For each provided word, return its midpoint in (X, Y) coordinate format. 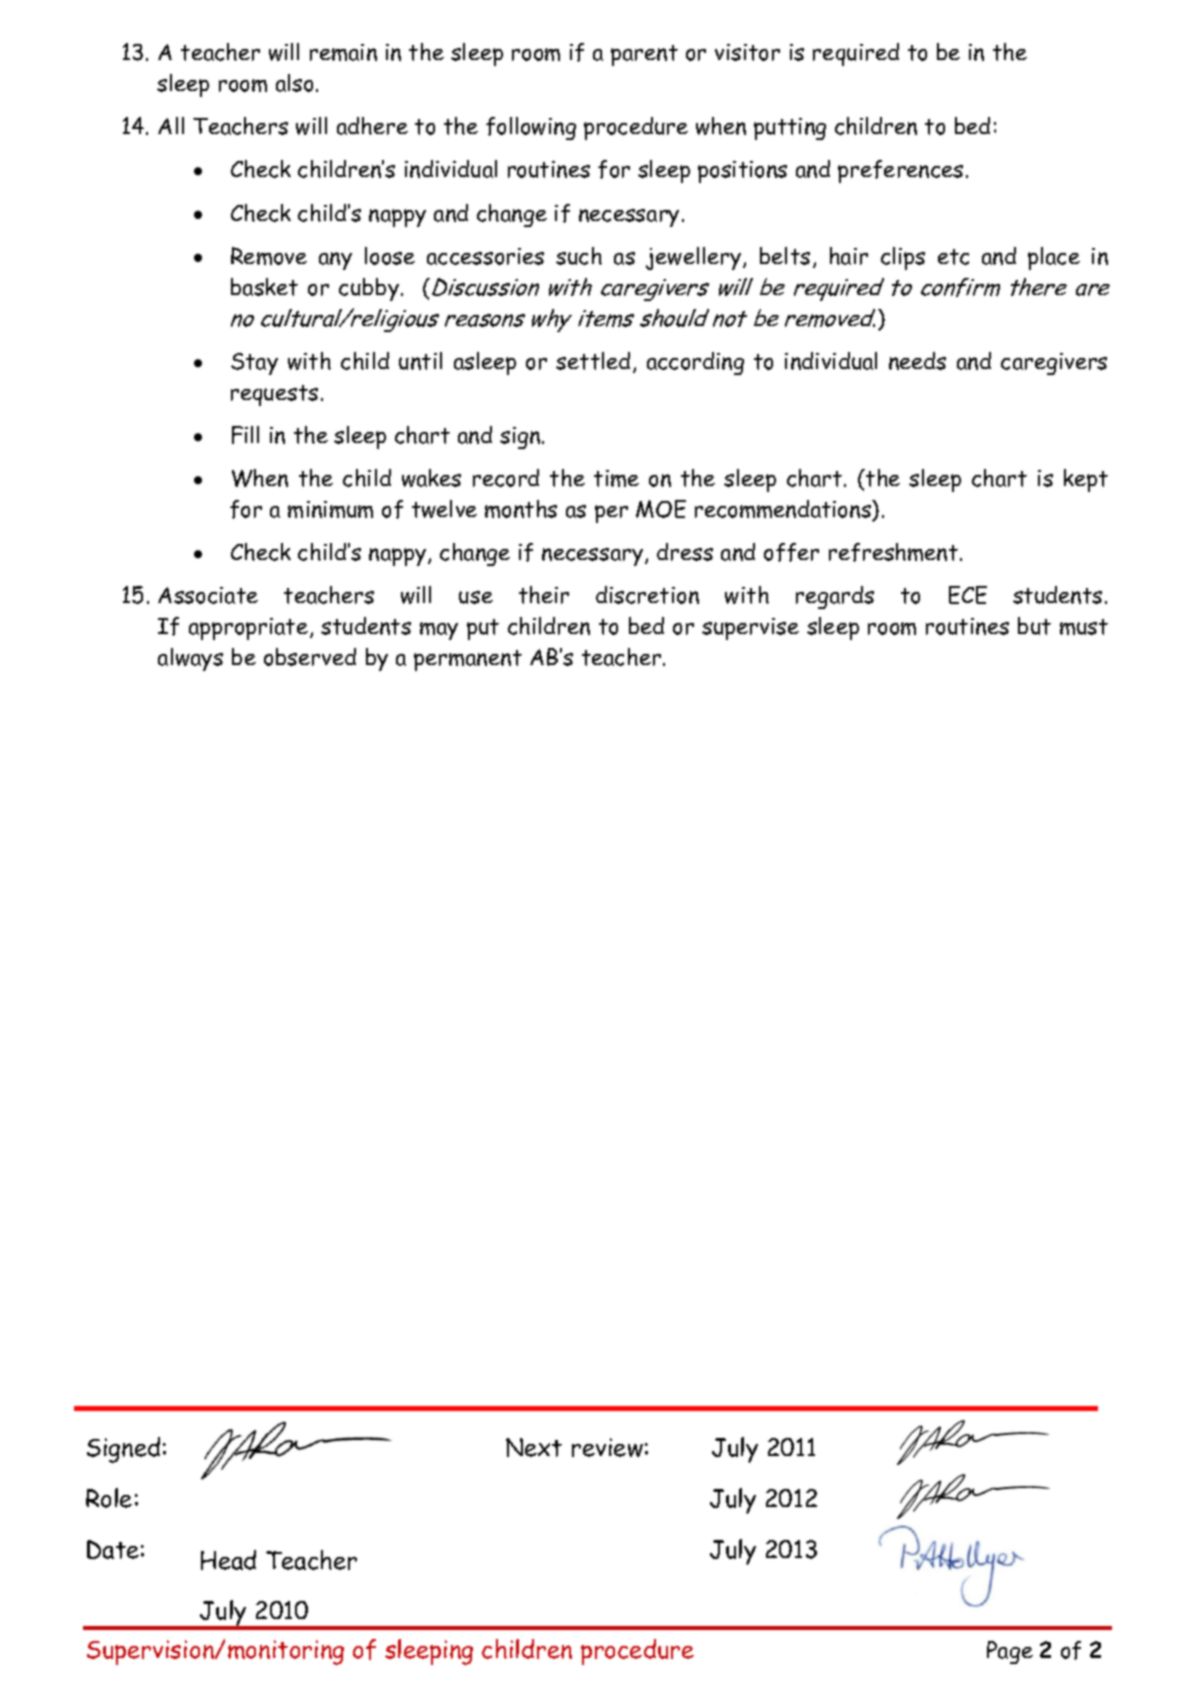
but (1034, 626)
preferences (900, 171)
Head (228, 1560)
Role (109, 1498)
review (607, 1447)
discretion (647, 595)
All (171, 125)
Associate (208, 595)
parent (644, 55)
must (1084, 627)
